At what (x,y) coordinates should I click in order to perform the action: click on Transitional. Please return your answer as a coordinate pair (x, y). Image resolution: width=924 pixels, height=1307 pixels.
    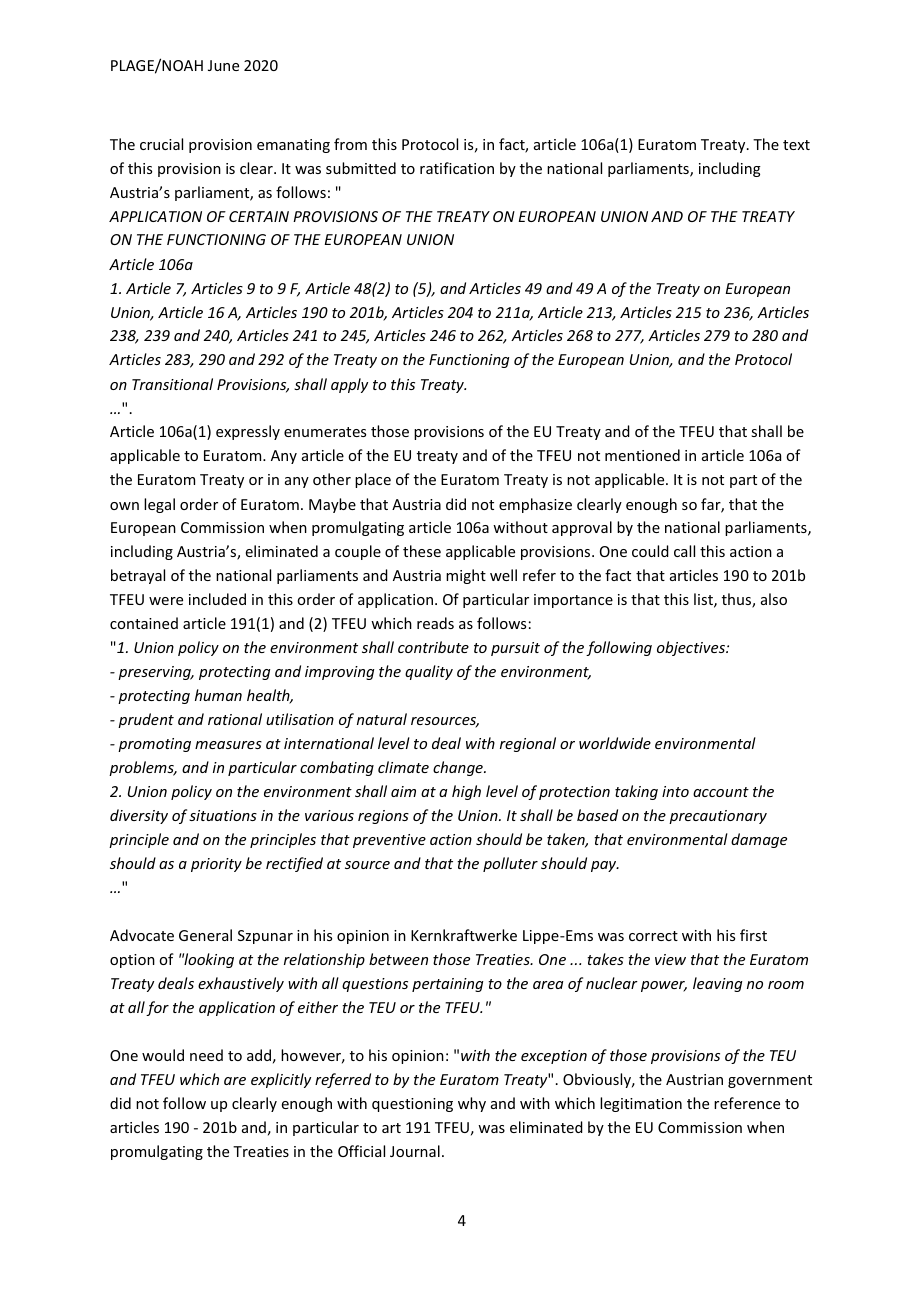
    Looking at the image, I should click on (172, 384).
